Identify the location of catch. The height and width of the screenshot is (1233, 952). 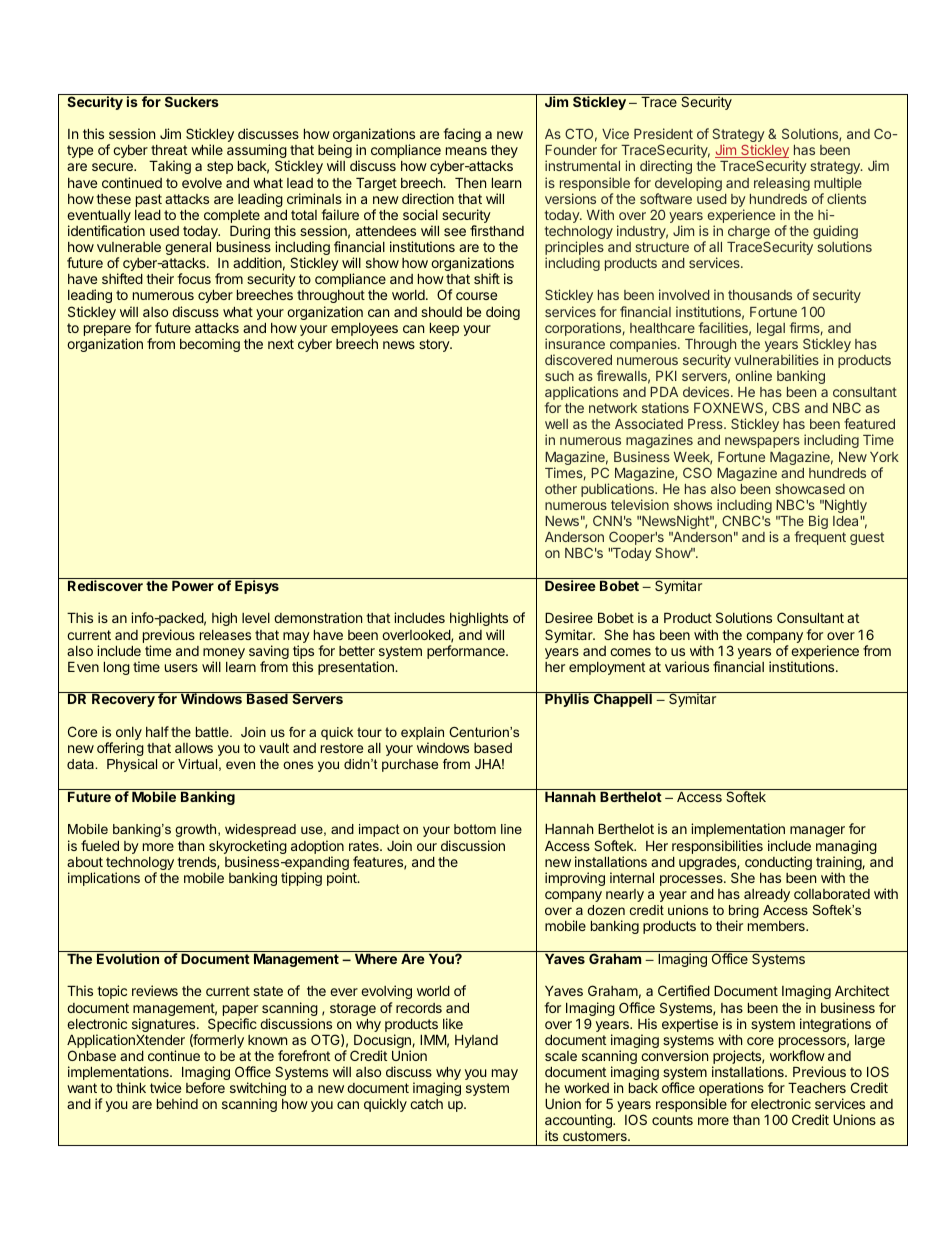
(426, 1104).
